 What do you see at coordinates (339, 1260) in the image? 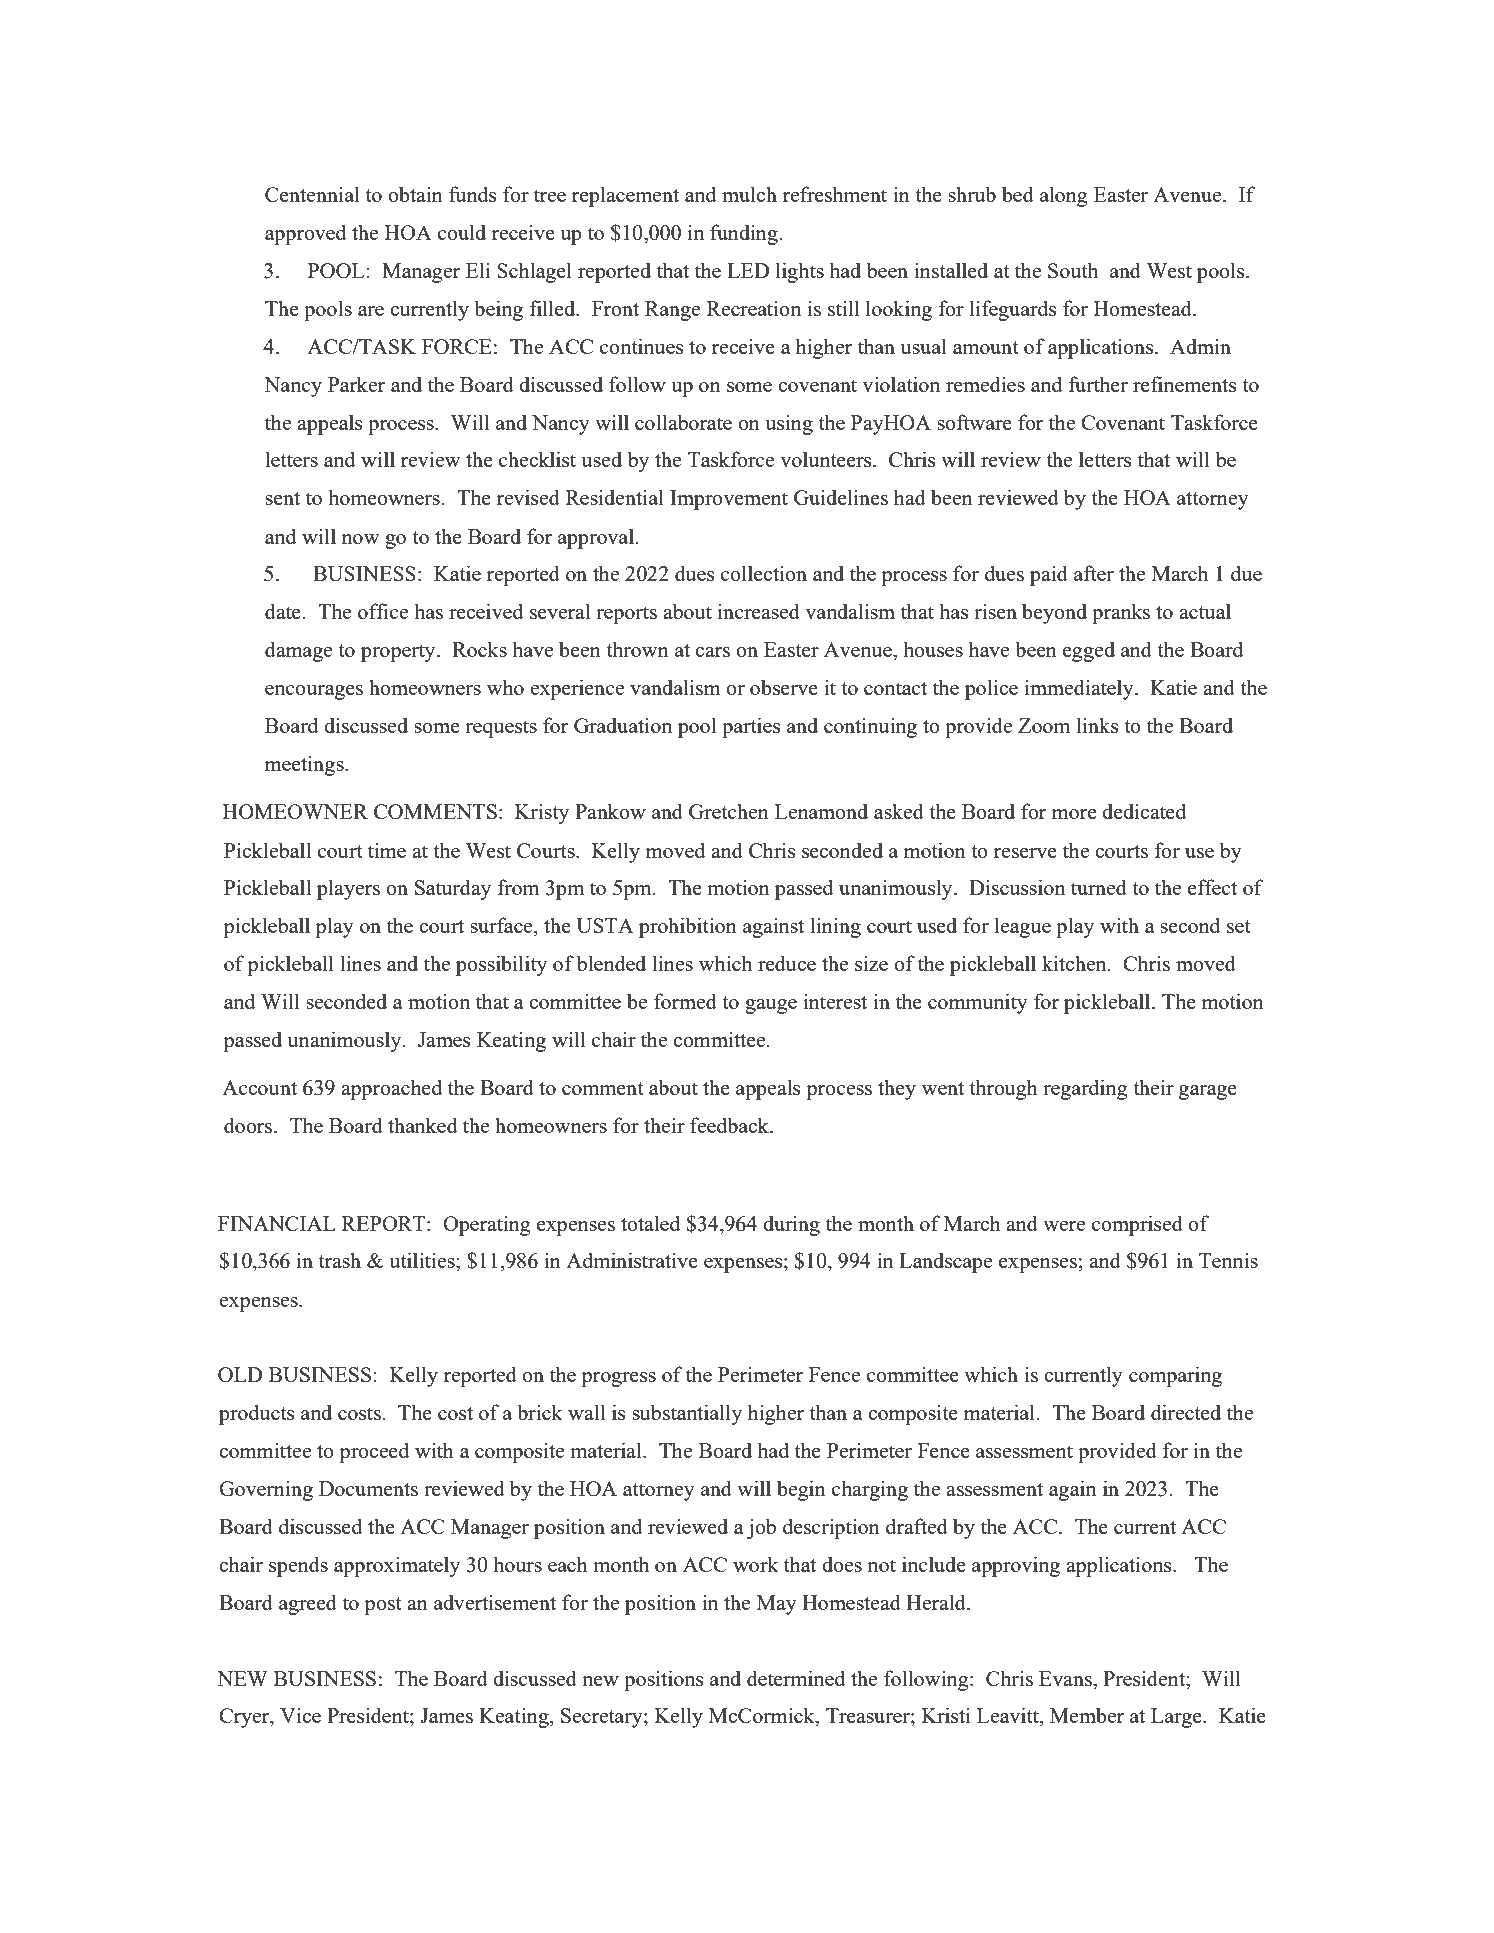
I see `trash` at bounding box center [339, 1260].
